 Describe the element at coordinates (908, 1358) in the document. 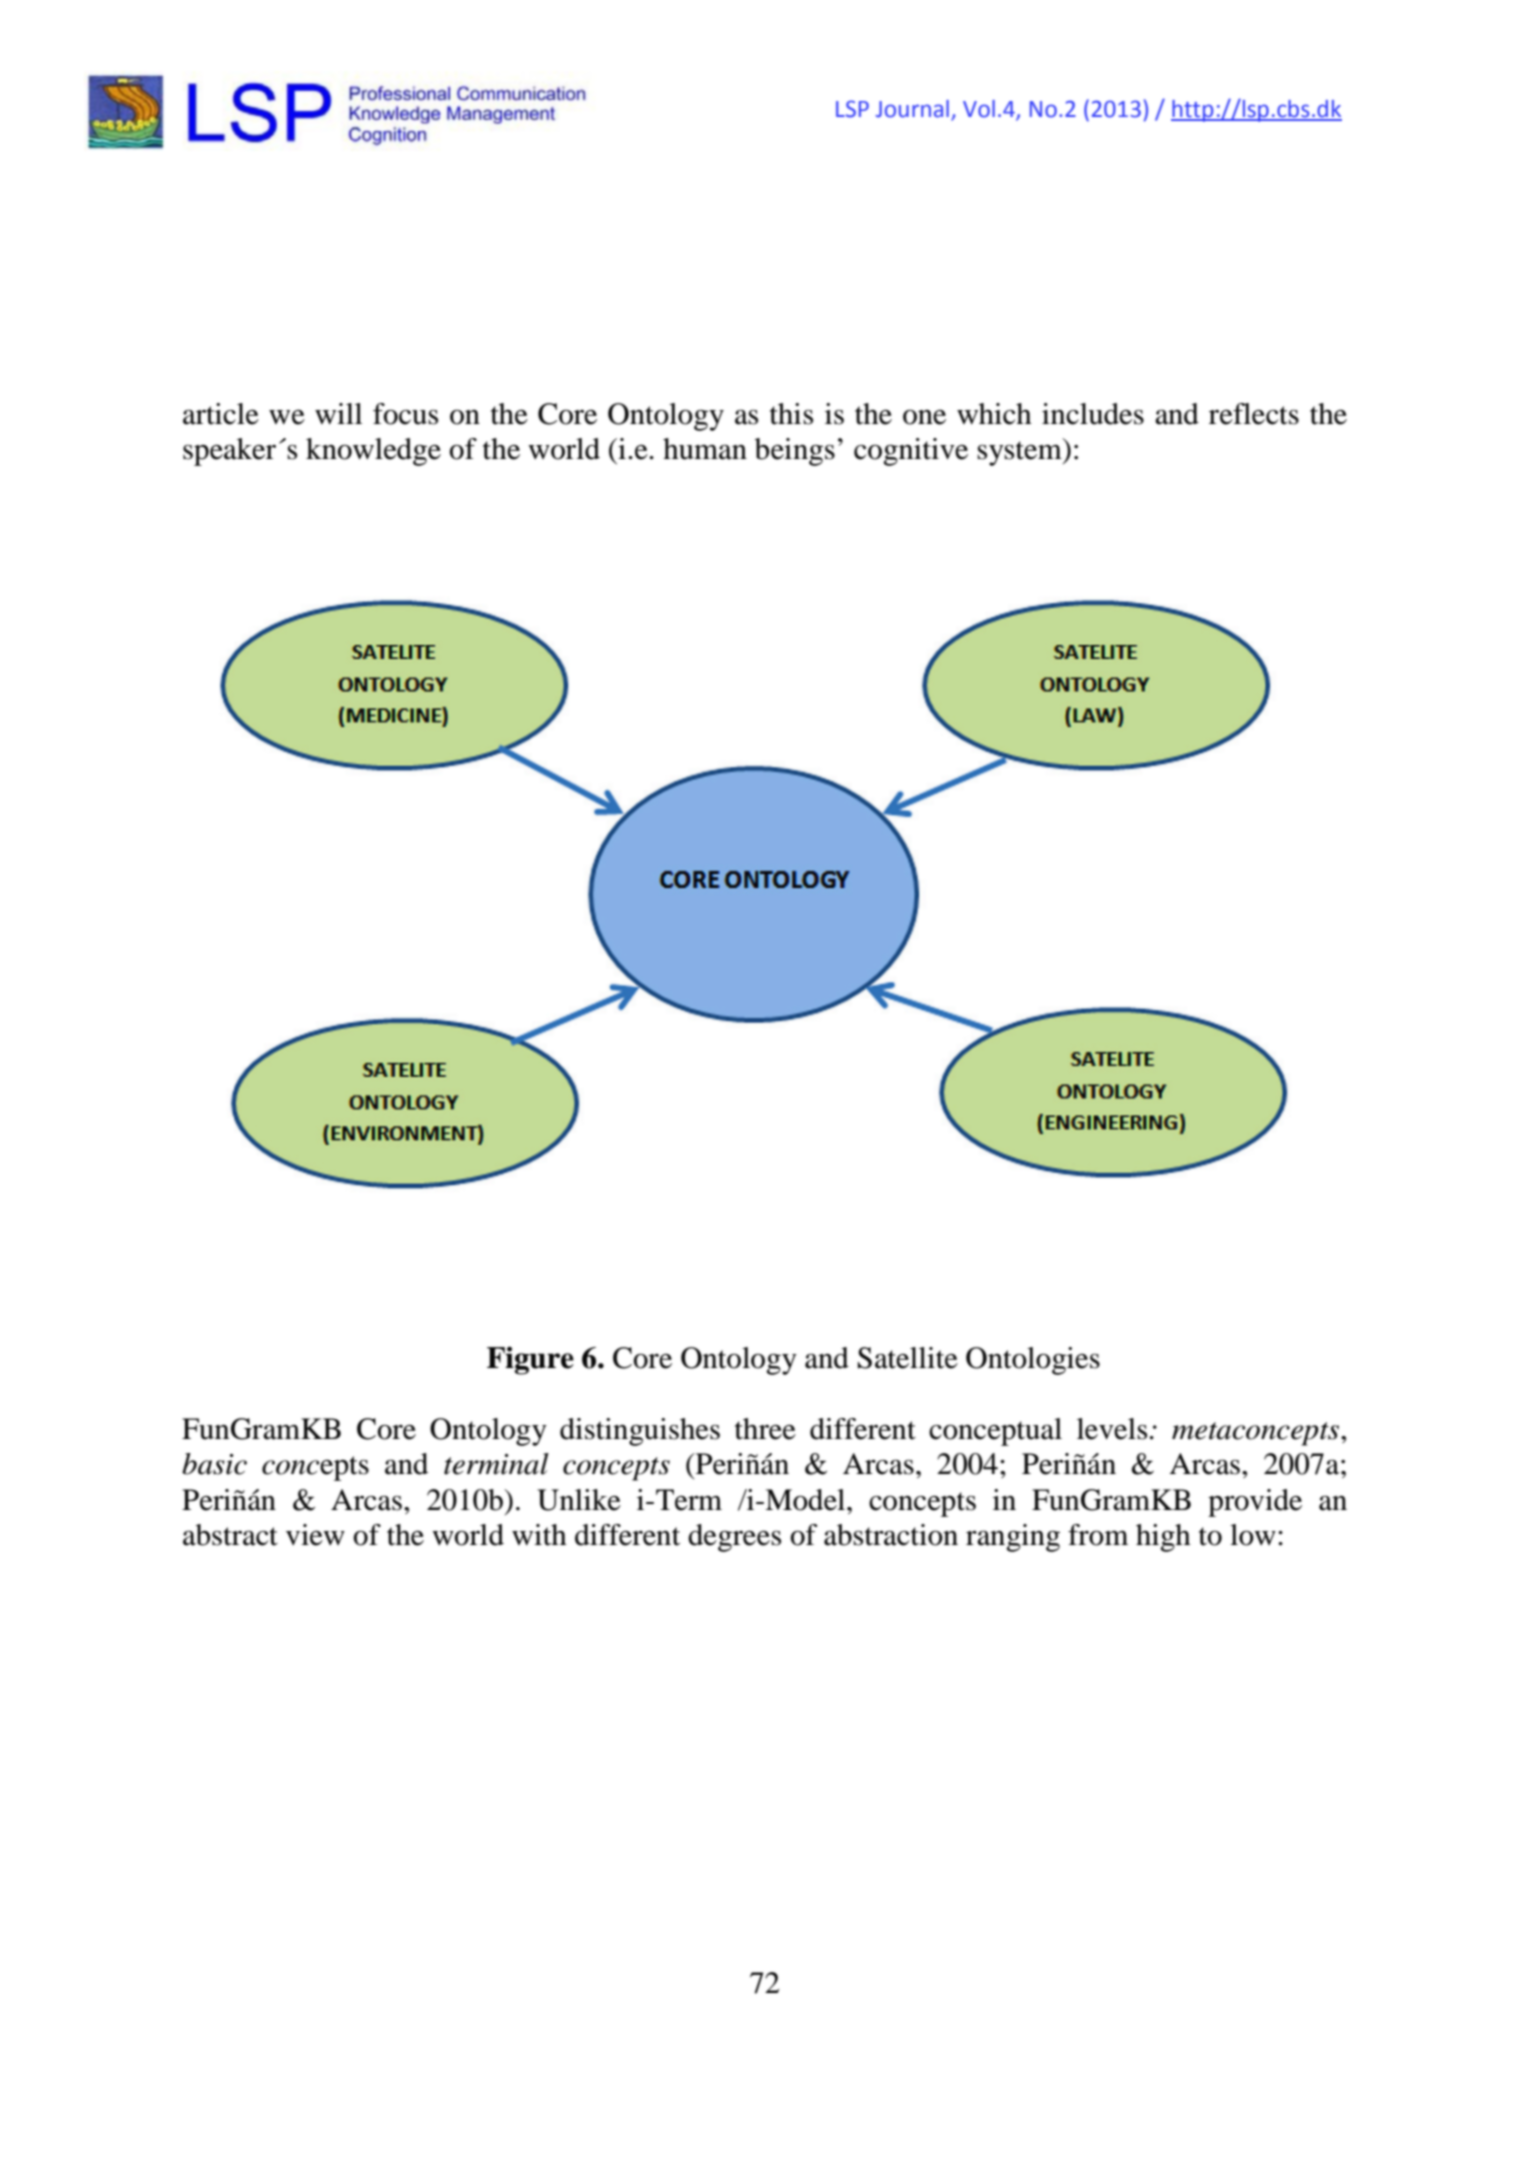

I see `Satellite` at that location.
